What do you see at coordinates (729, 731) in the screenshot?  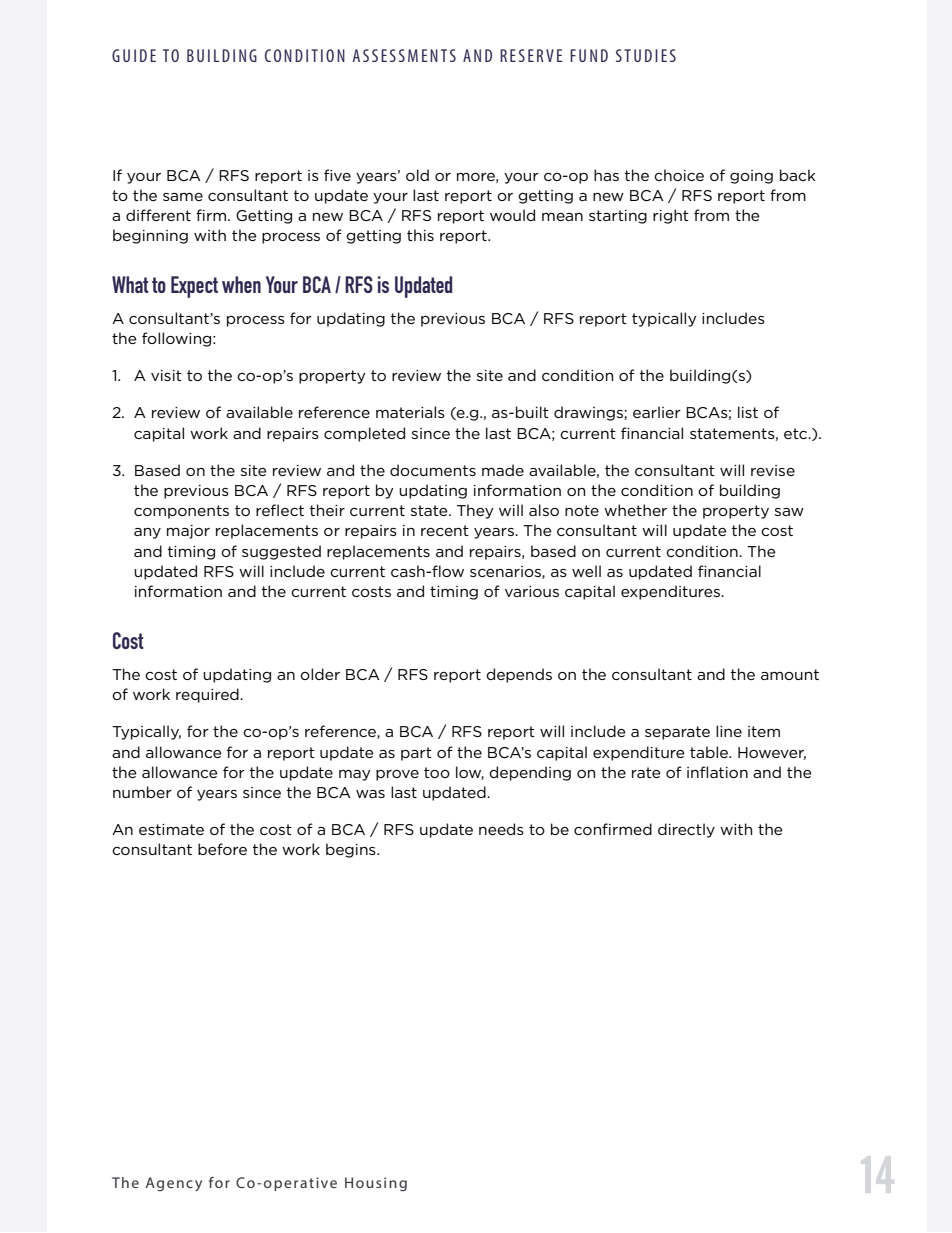 I see `line` at bounding box center [729, 731].
